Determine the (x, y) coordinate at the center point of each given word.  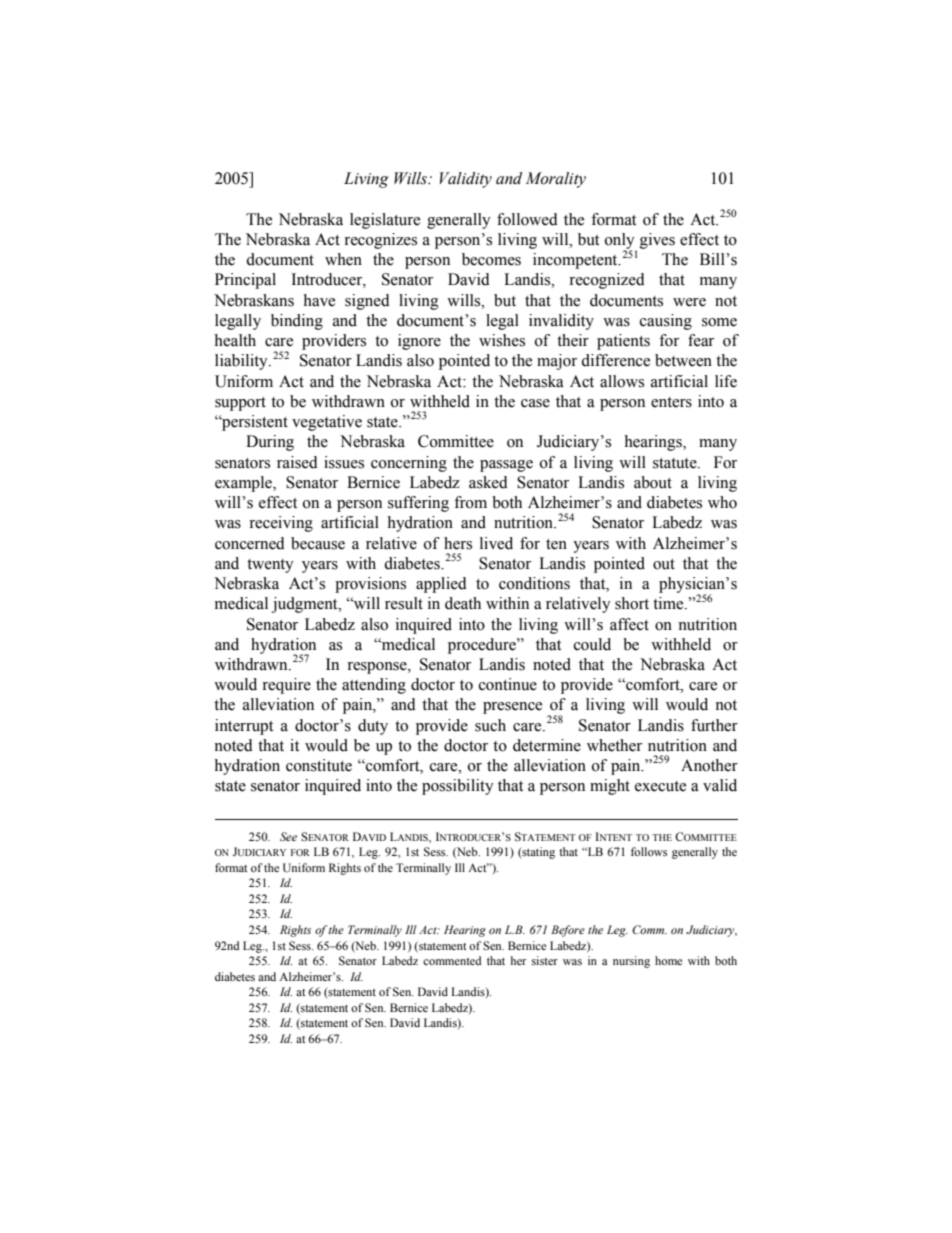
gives (657, 241)
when (343, 259)
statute (676, 463)
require (286, 686)
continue (508, 684)
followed (527, 219)
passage (506, 466)
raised (297, 462)
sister (545, 960)
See (288, 836)
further (714, 725)
